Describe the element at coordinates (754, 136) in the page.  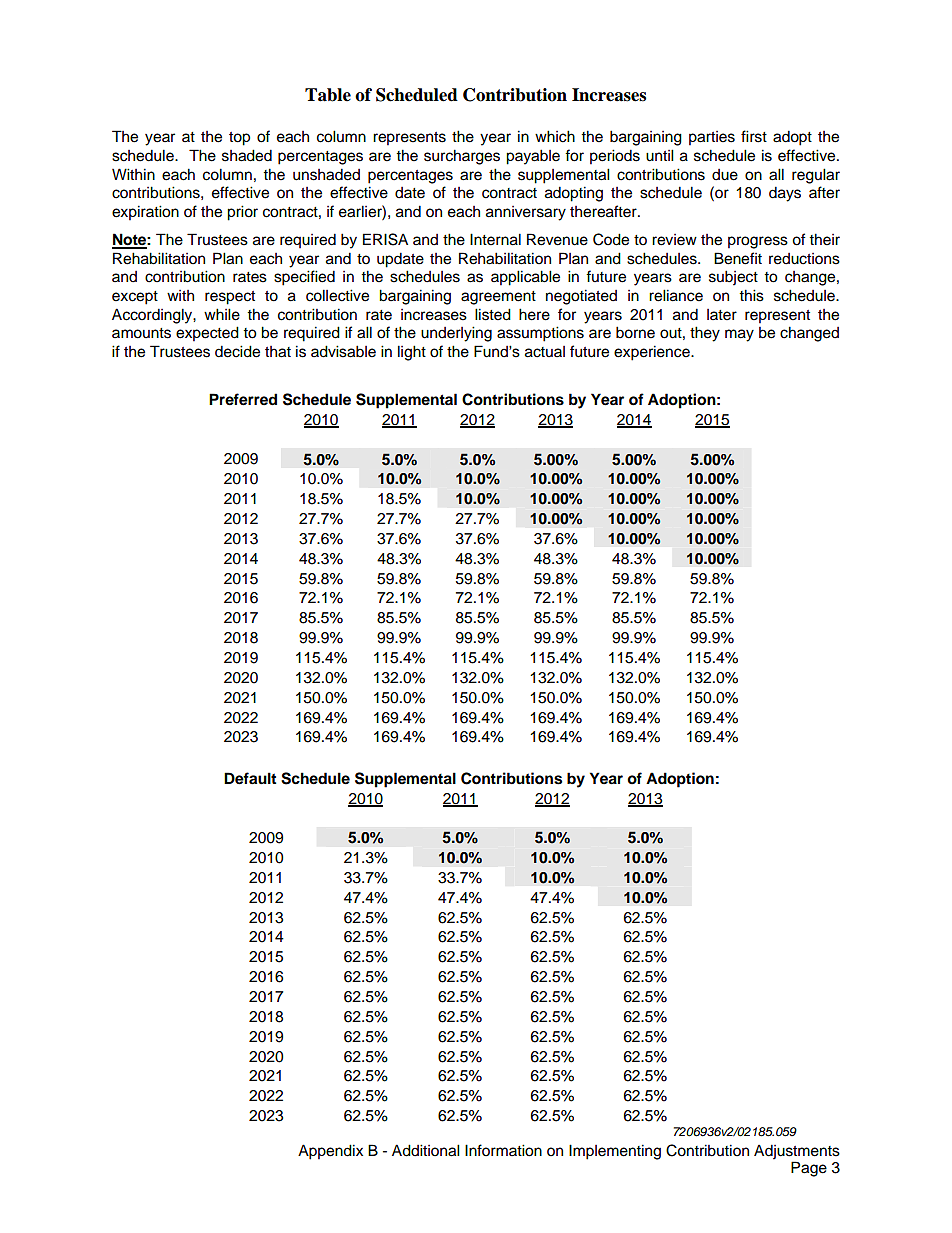
I see `first` at that location.
